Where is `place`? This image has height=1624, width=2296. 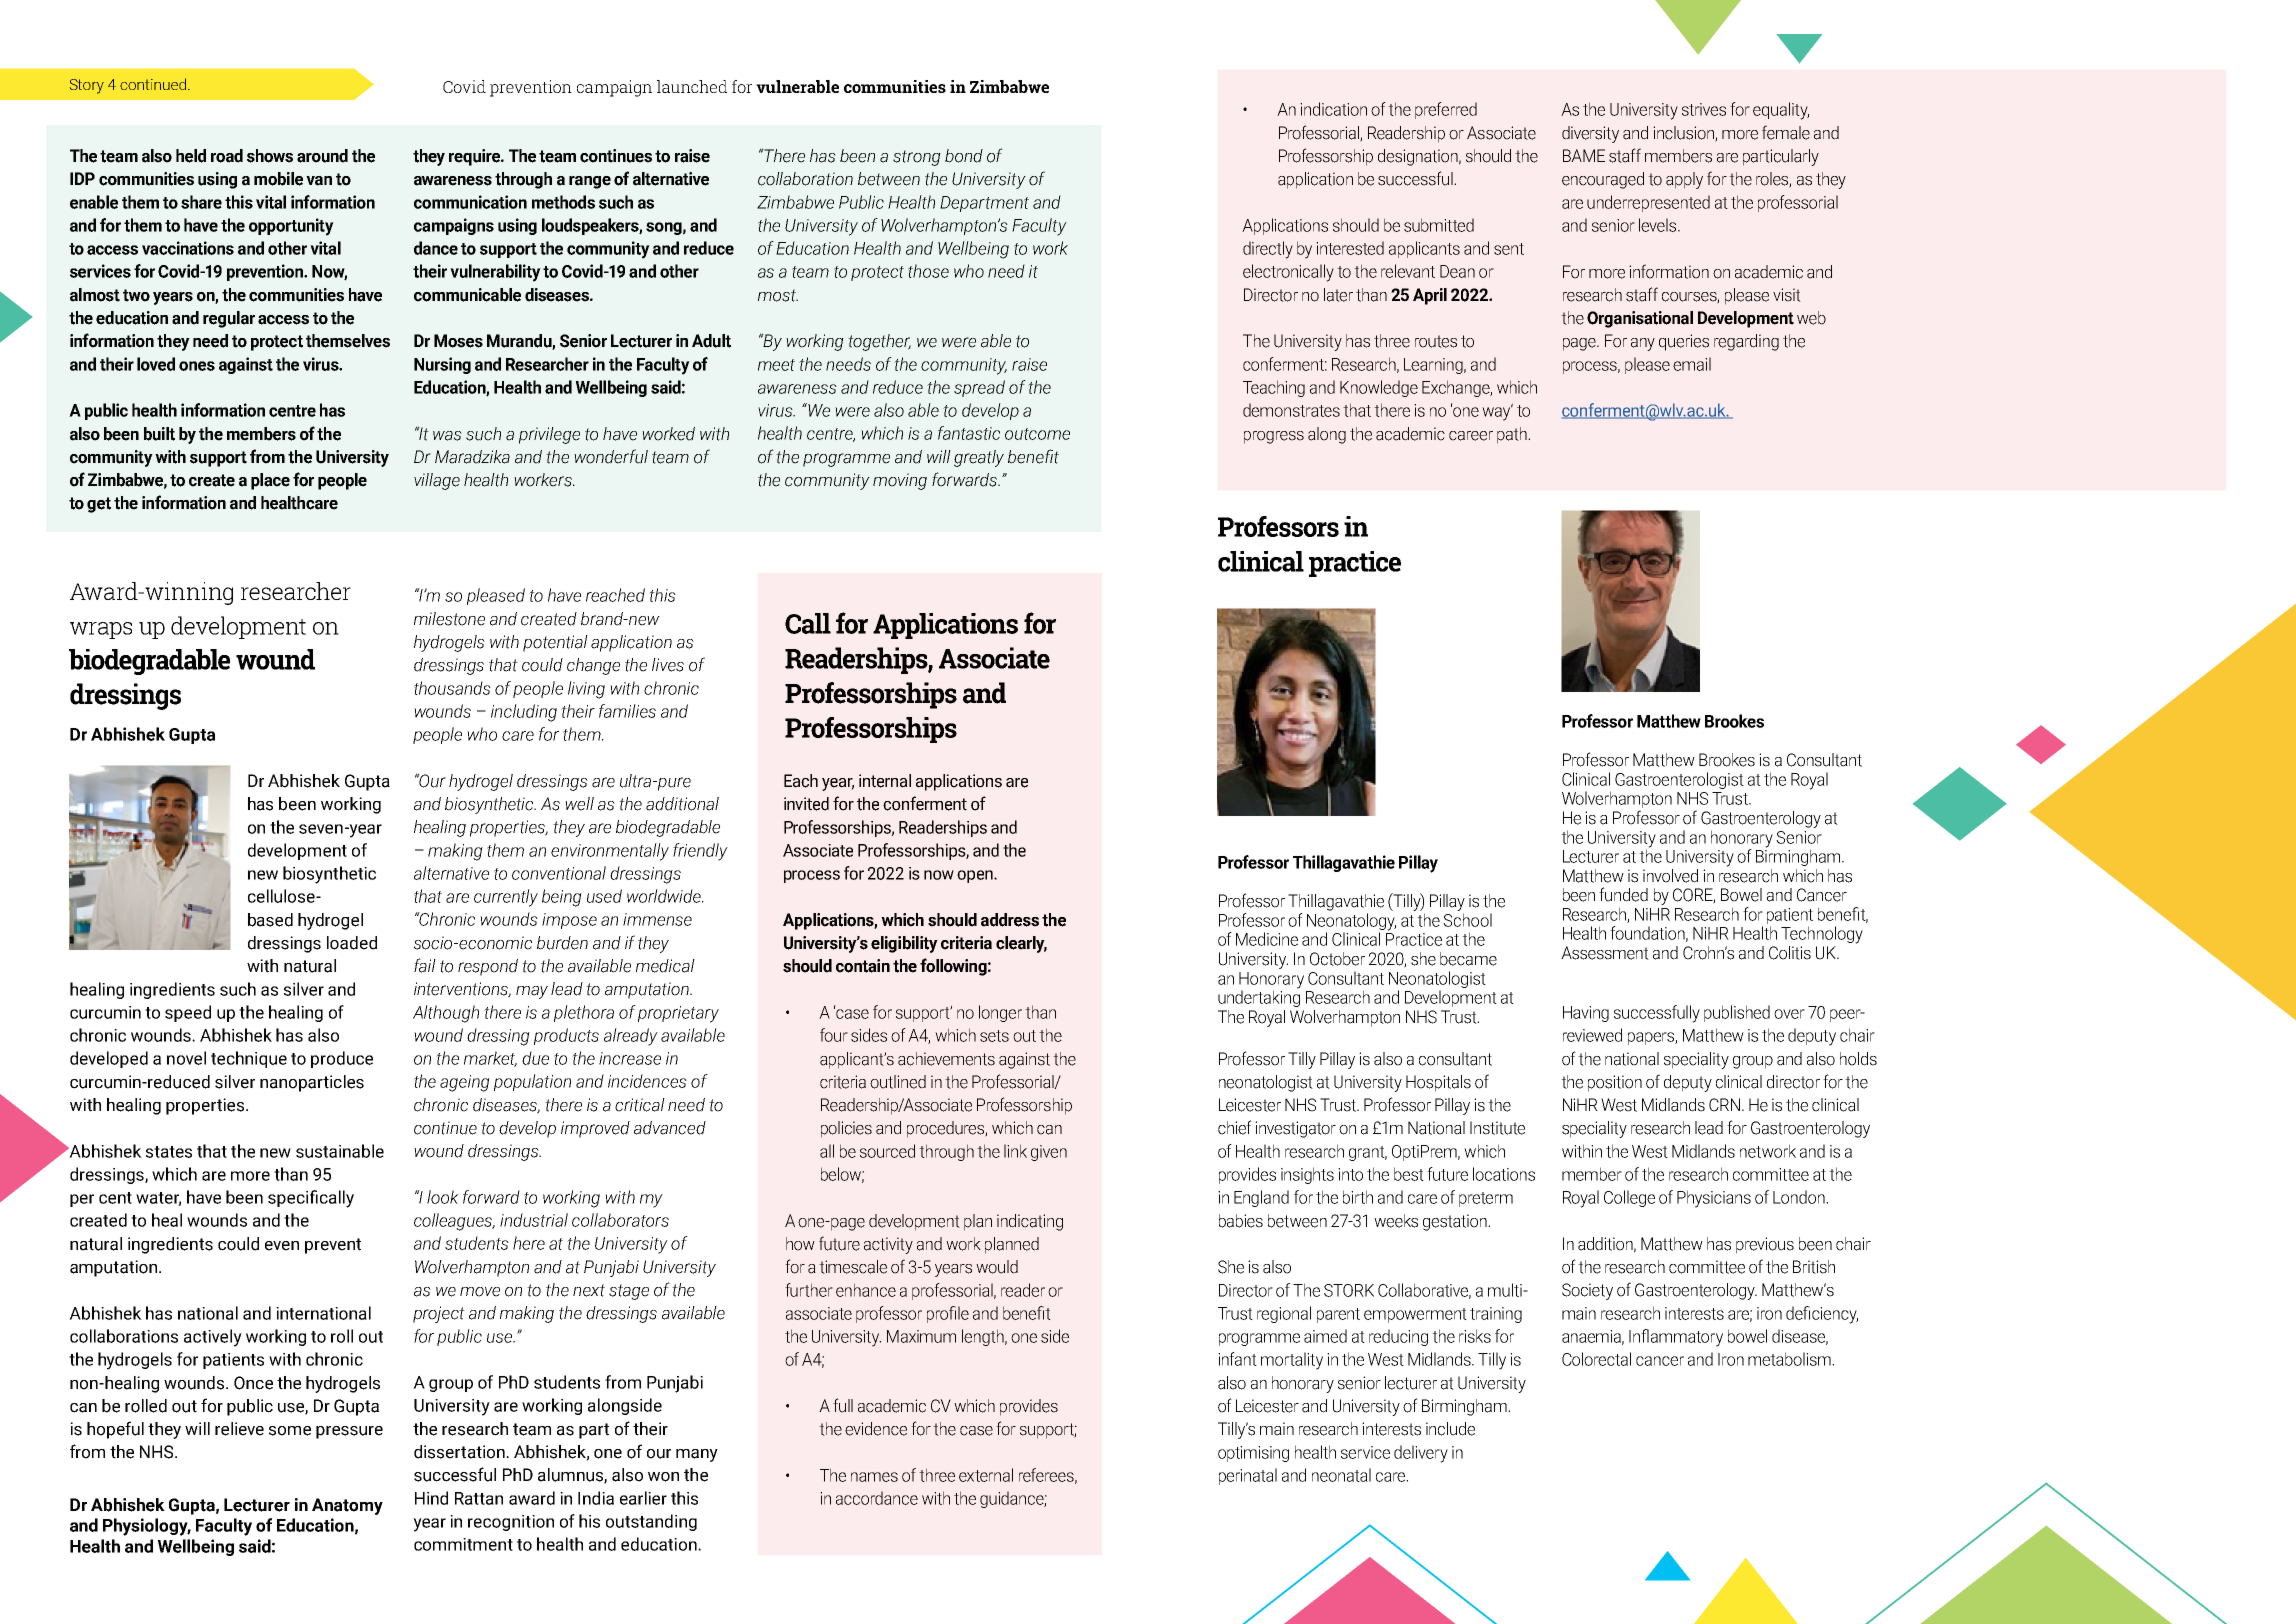 place is located at coordinates (270, 481).
